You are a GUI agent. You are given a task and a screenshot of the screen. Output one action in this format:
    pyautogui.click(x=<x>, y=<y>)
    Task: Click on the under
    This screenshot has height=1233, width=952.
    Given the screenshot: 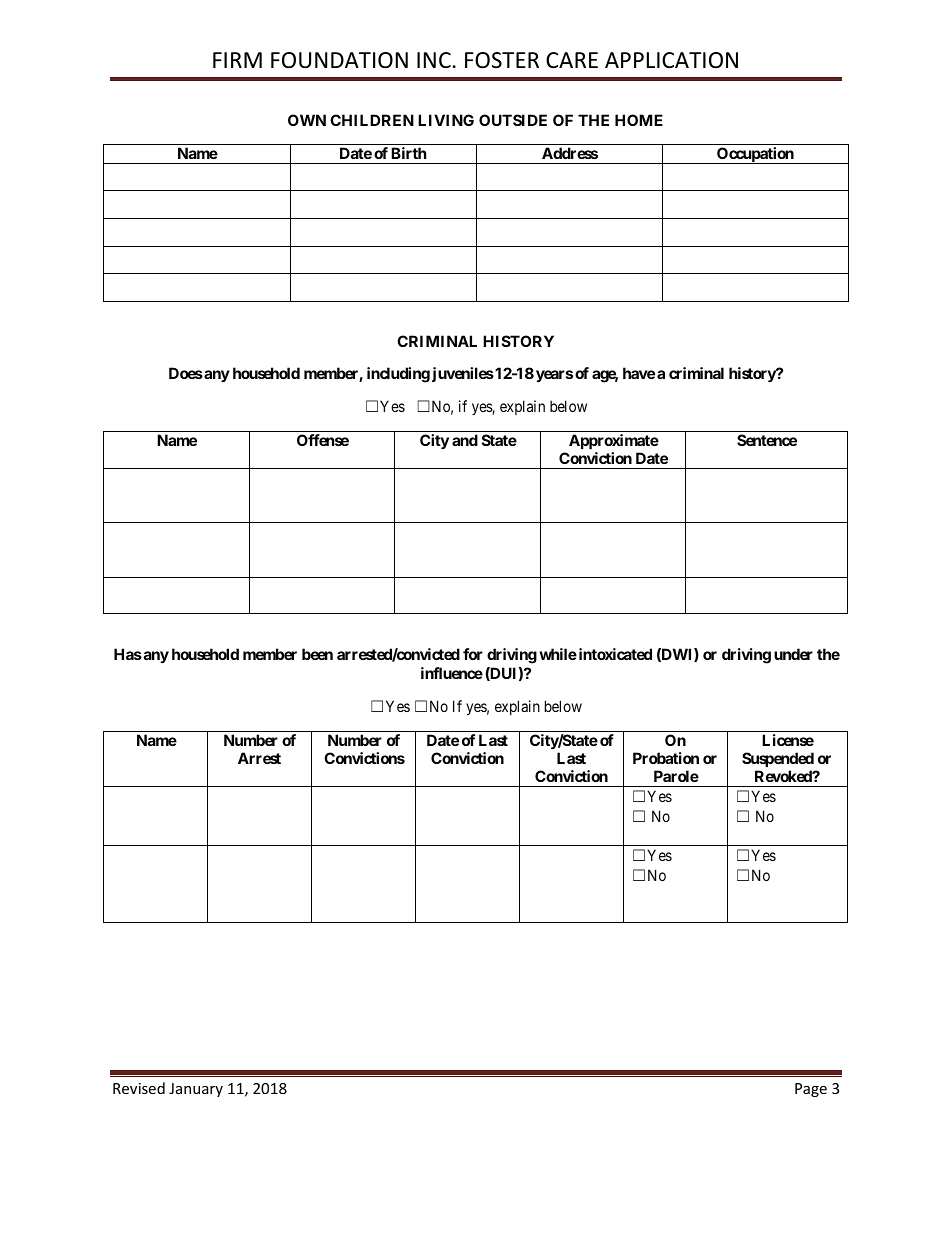 What is the action you would take?
    pyautogui.click(x=793, y=654)
